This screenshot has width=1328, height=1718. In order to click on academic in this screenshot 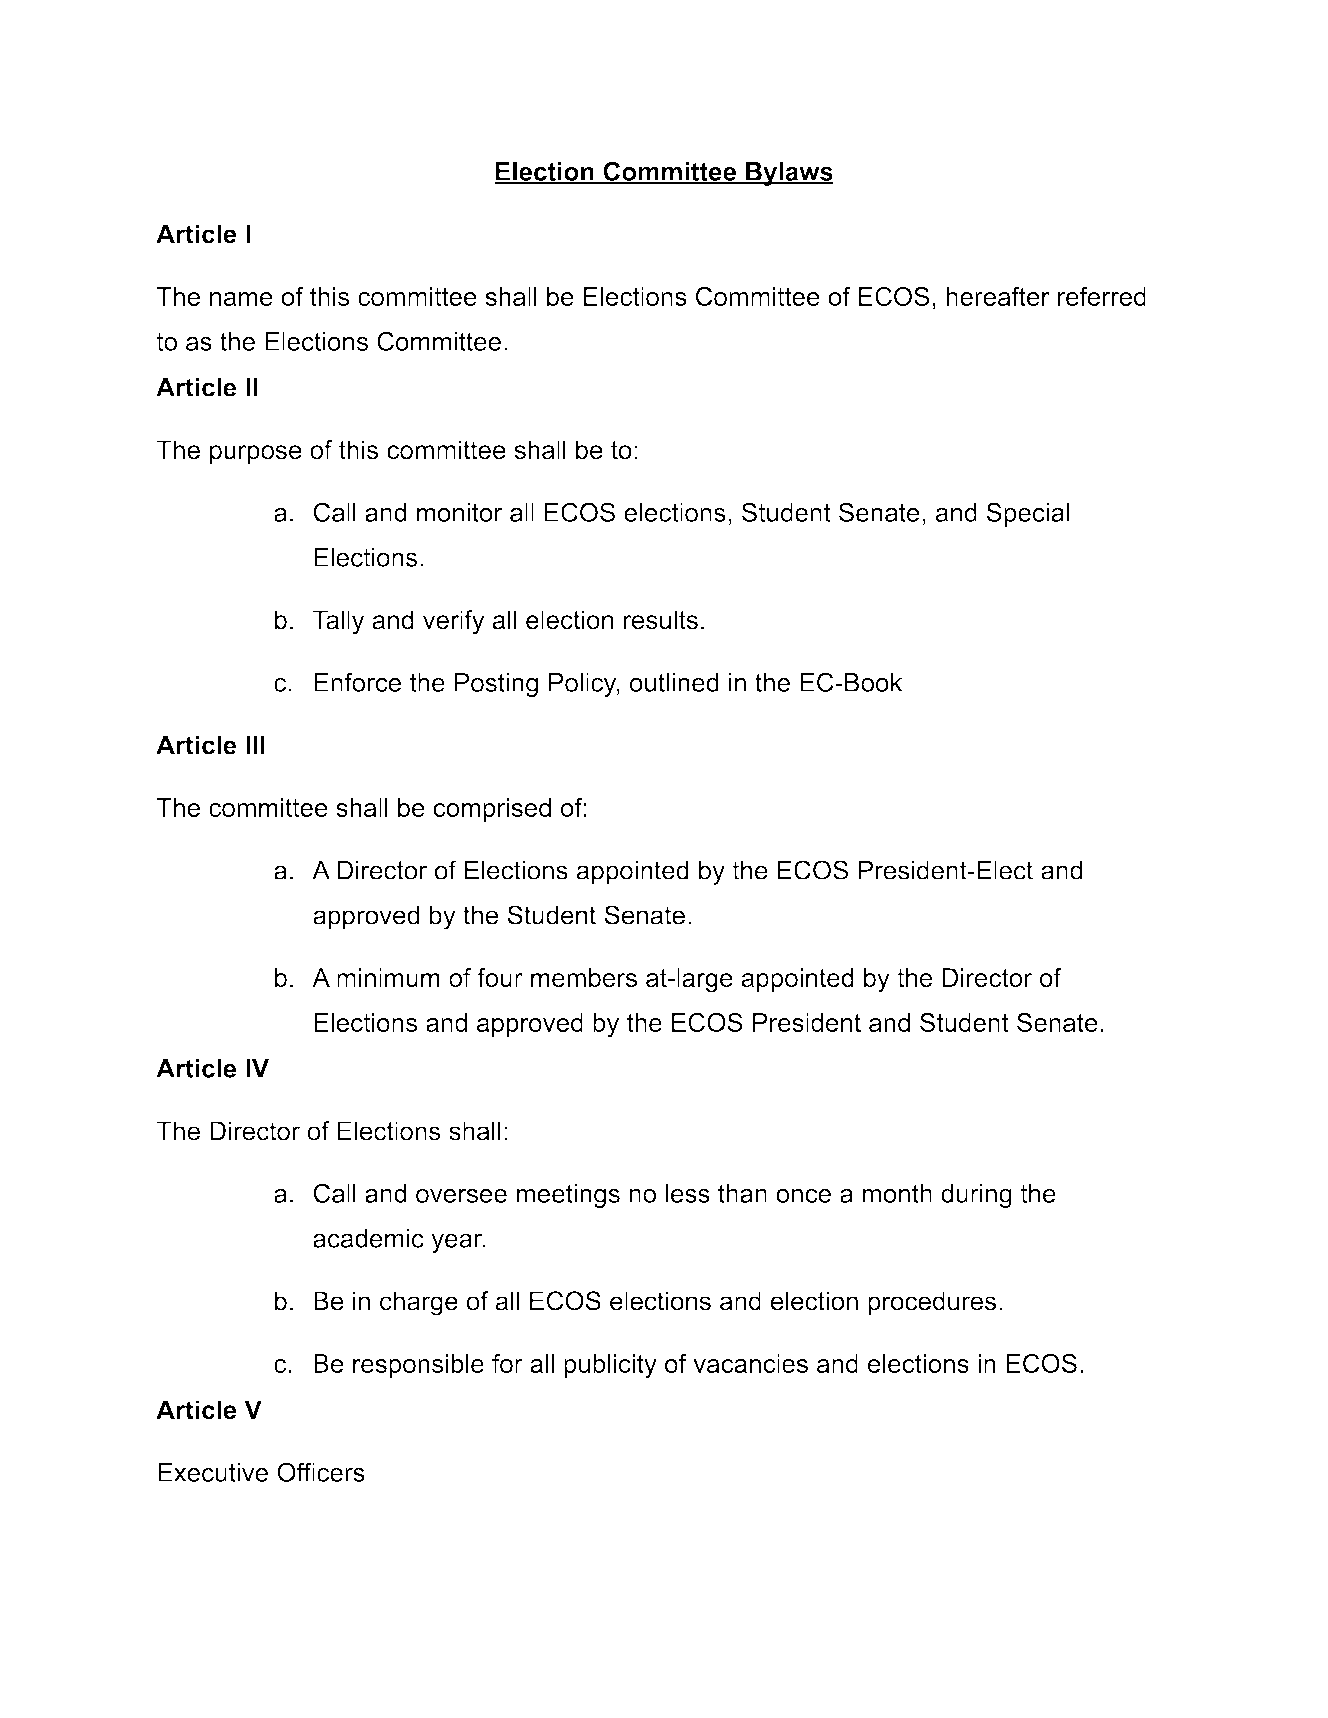, I will do `click(368, 1238)`.
